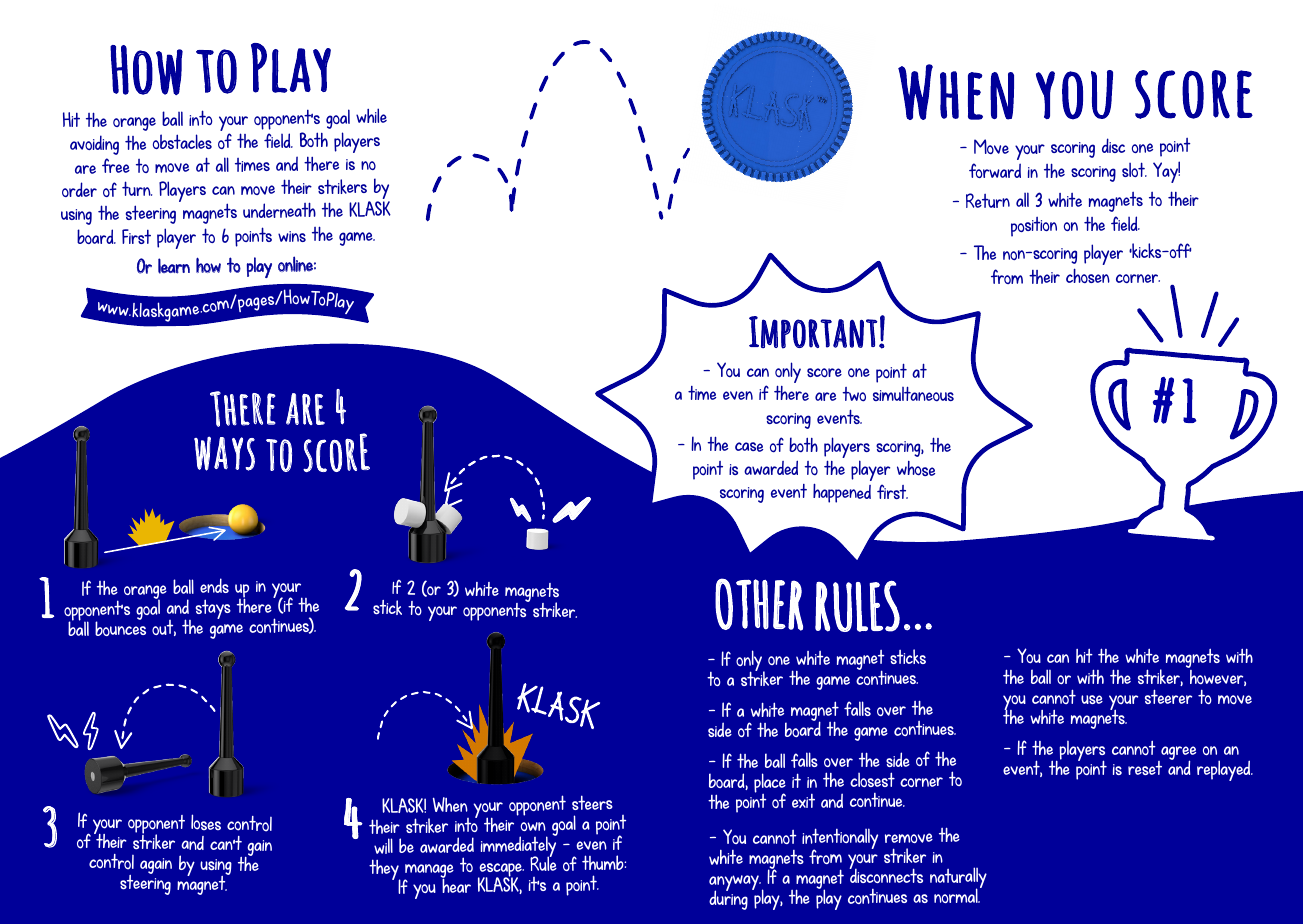 This page has width=1303, height=924. What do you see at coordinates (371, 115) in the page?
I see `while` at bounding box center [371, 115].
